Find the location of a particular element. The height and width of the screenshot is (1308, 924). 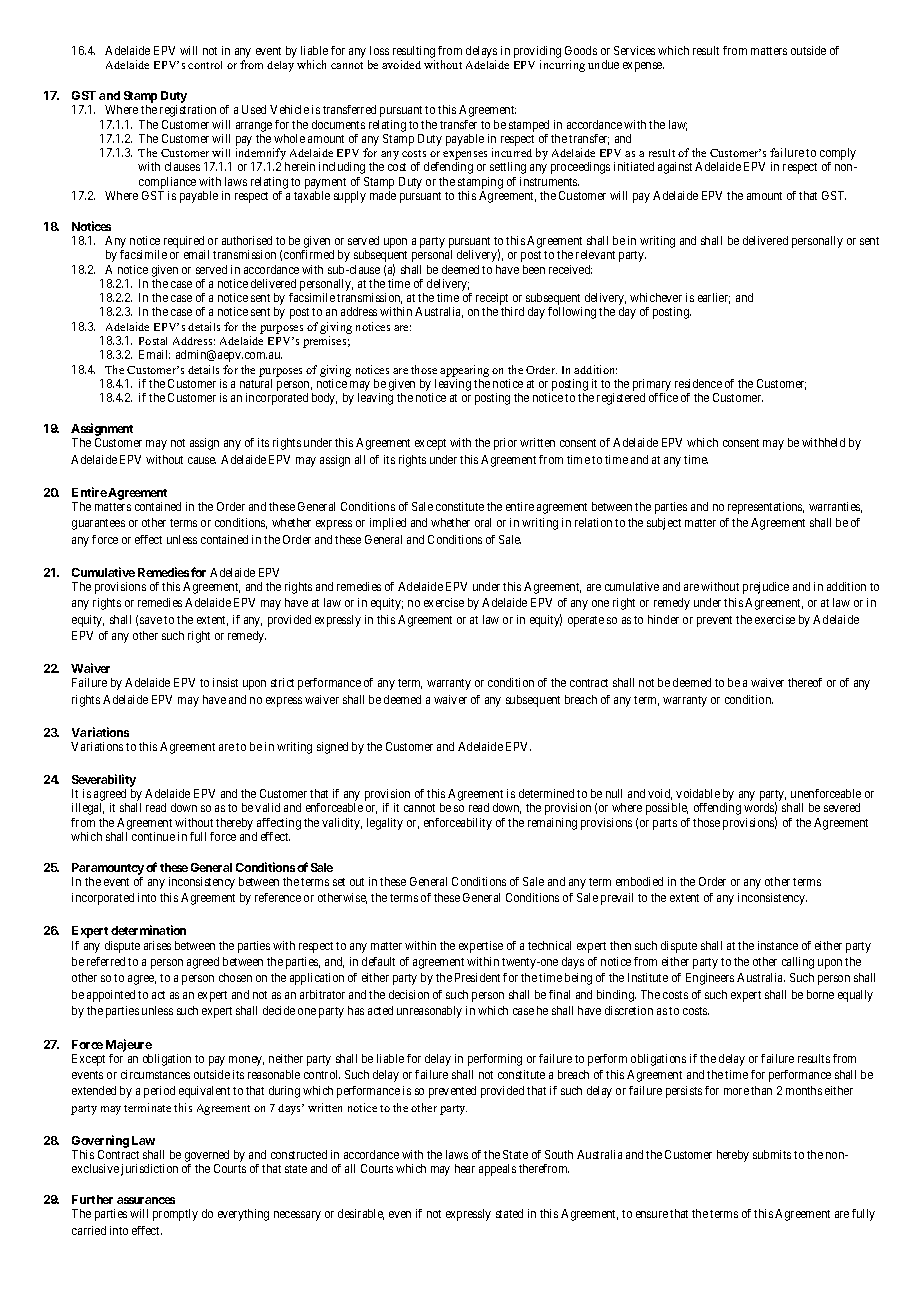

President is located at coordinates (477, 977).
